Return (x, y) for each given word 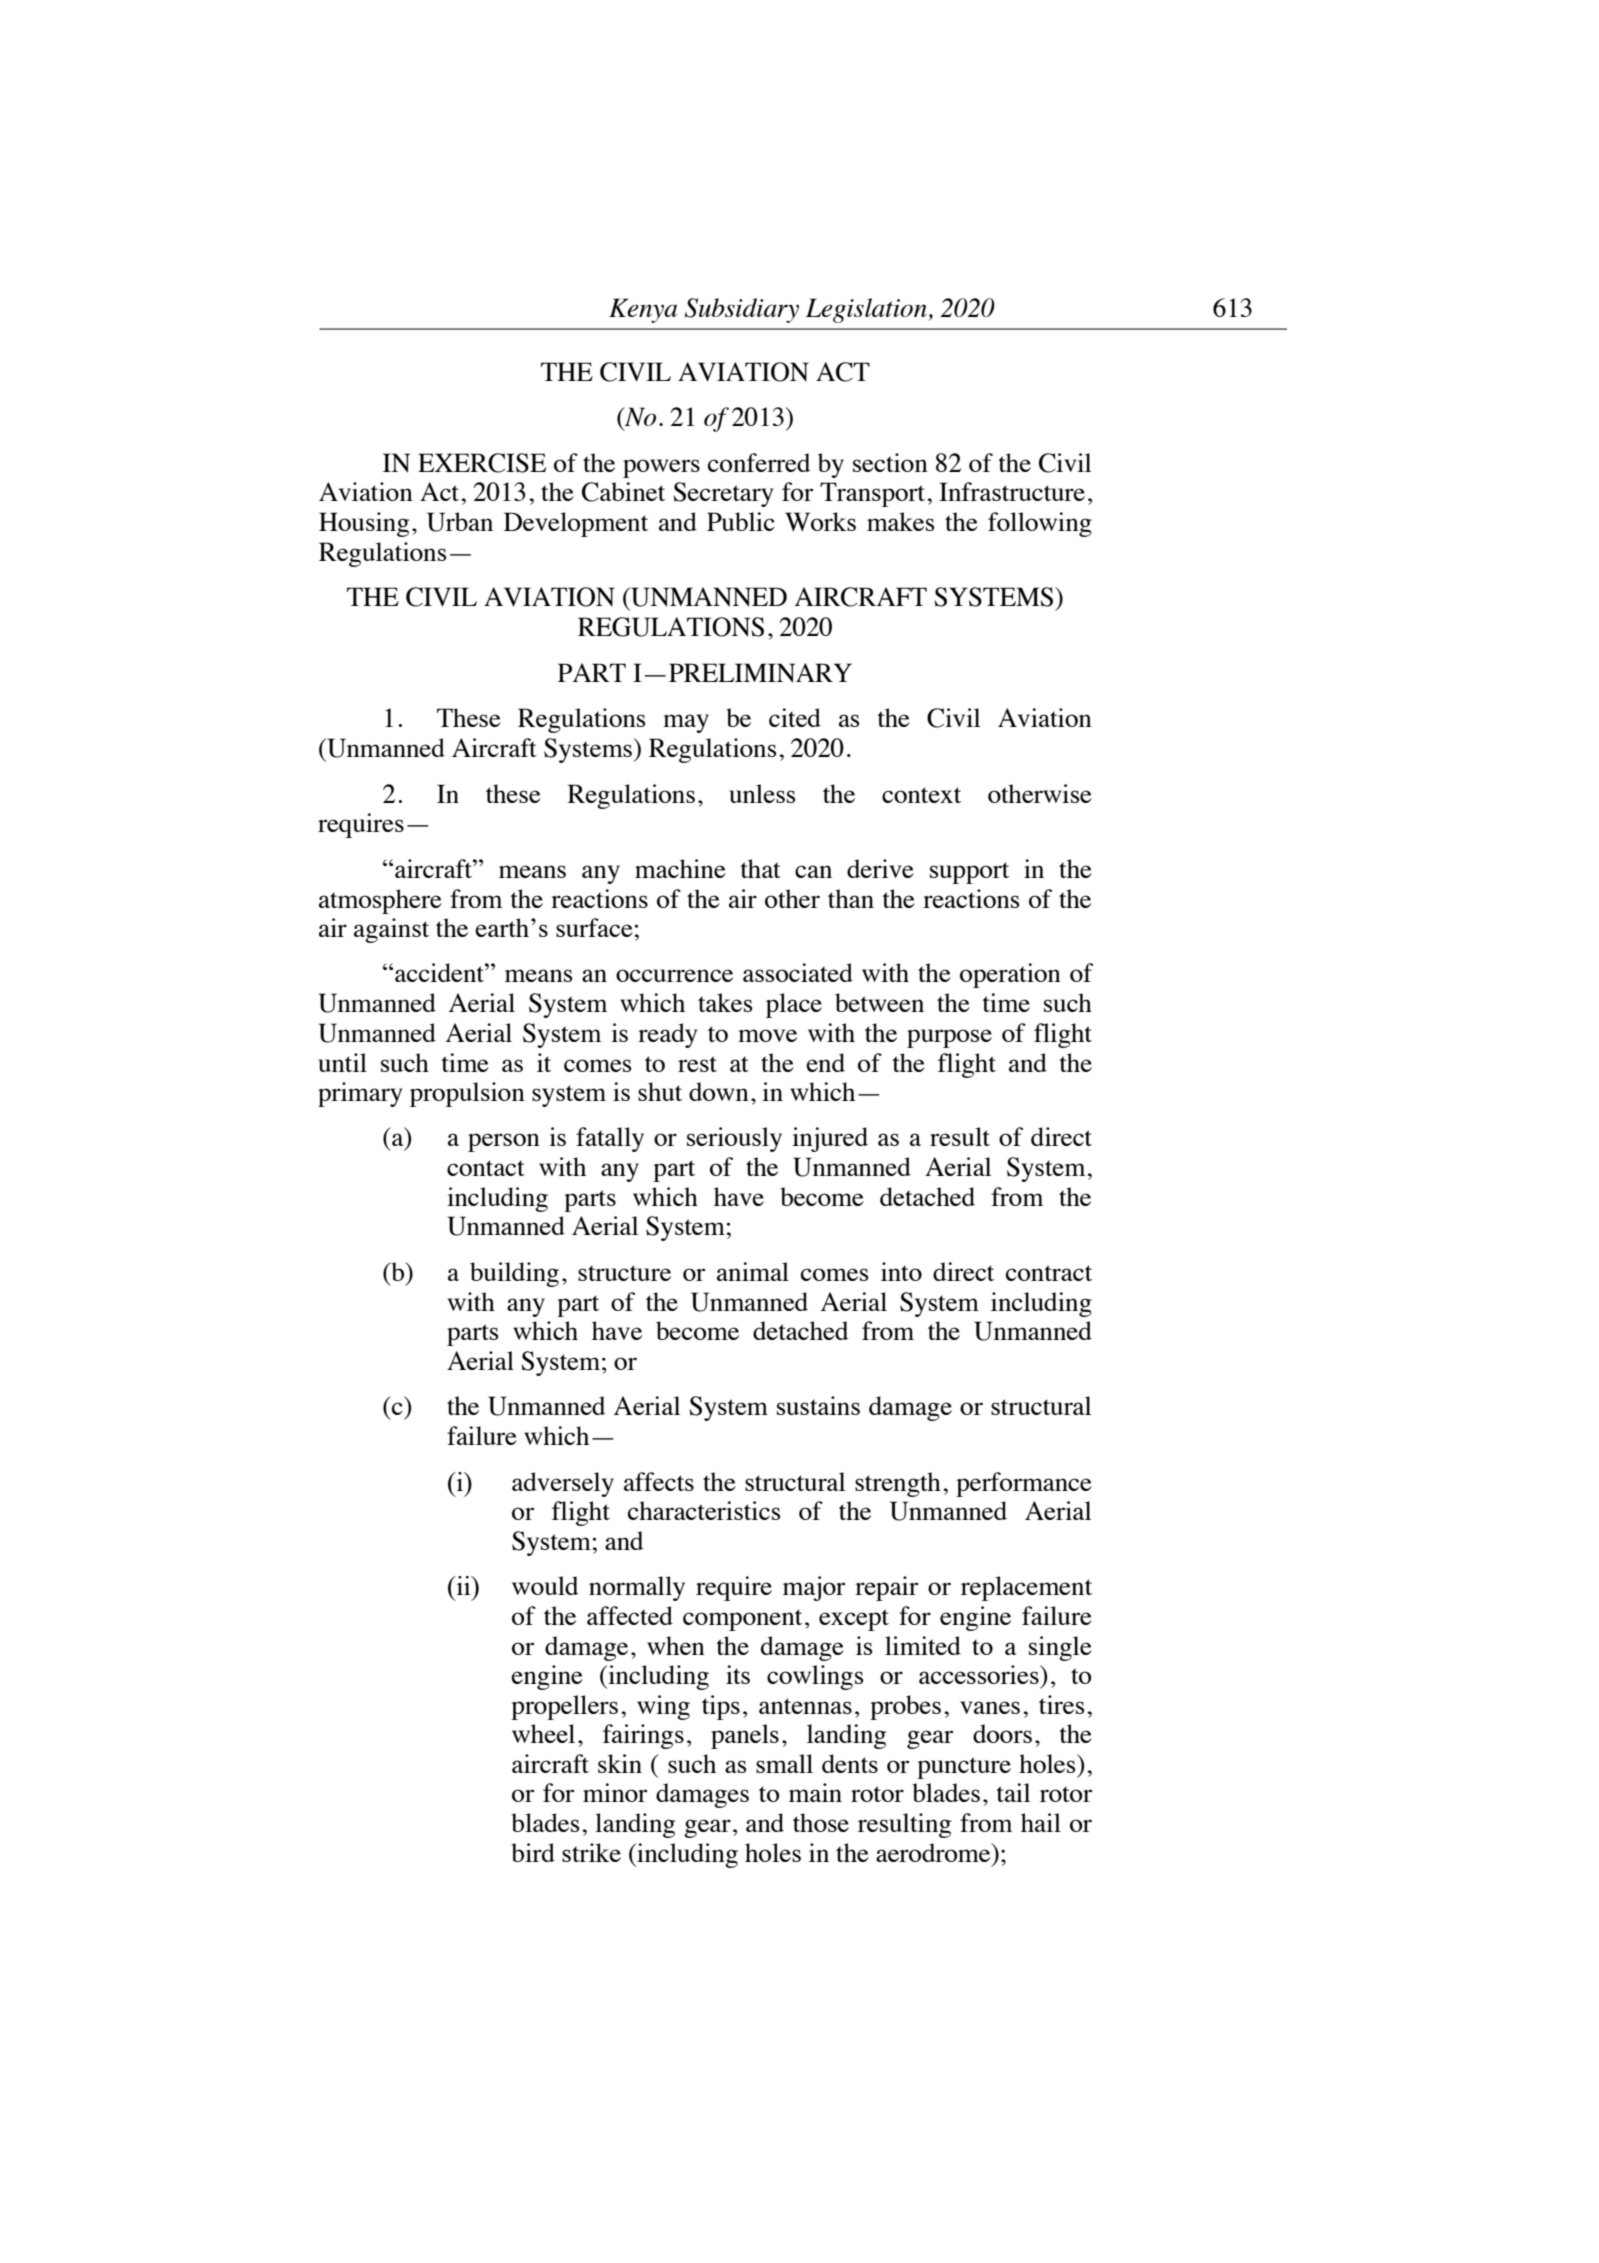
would (545, 1585)
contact (486, 1168)
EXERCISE (482, 463)
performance (1024, 1484)
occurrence (674, 975)
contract (1049, 1273)
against (391, 930)
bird (533, 1852)
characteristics (704, 1510)
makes (901, 521)
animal (753, 1271)
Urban (460, 522)
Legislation (866, 310)
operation (1010, 975)
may (686, 723)
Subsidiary (742, 310)
